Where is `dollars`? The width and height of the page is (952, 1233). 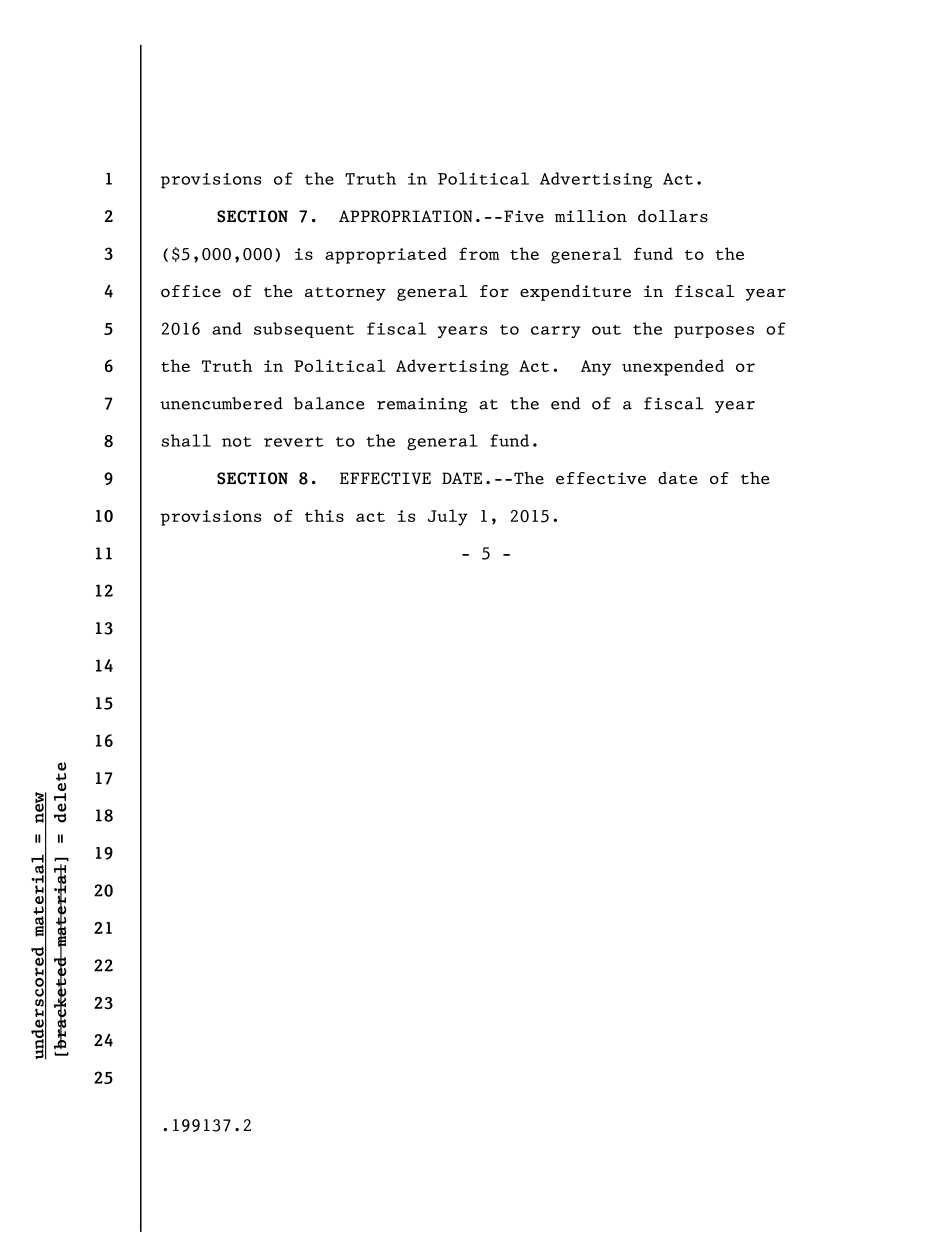 dollars is located at coordinates (673, 216).
